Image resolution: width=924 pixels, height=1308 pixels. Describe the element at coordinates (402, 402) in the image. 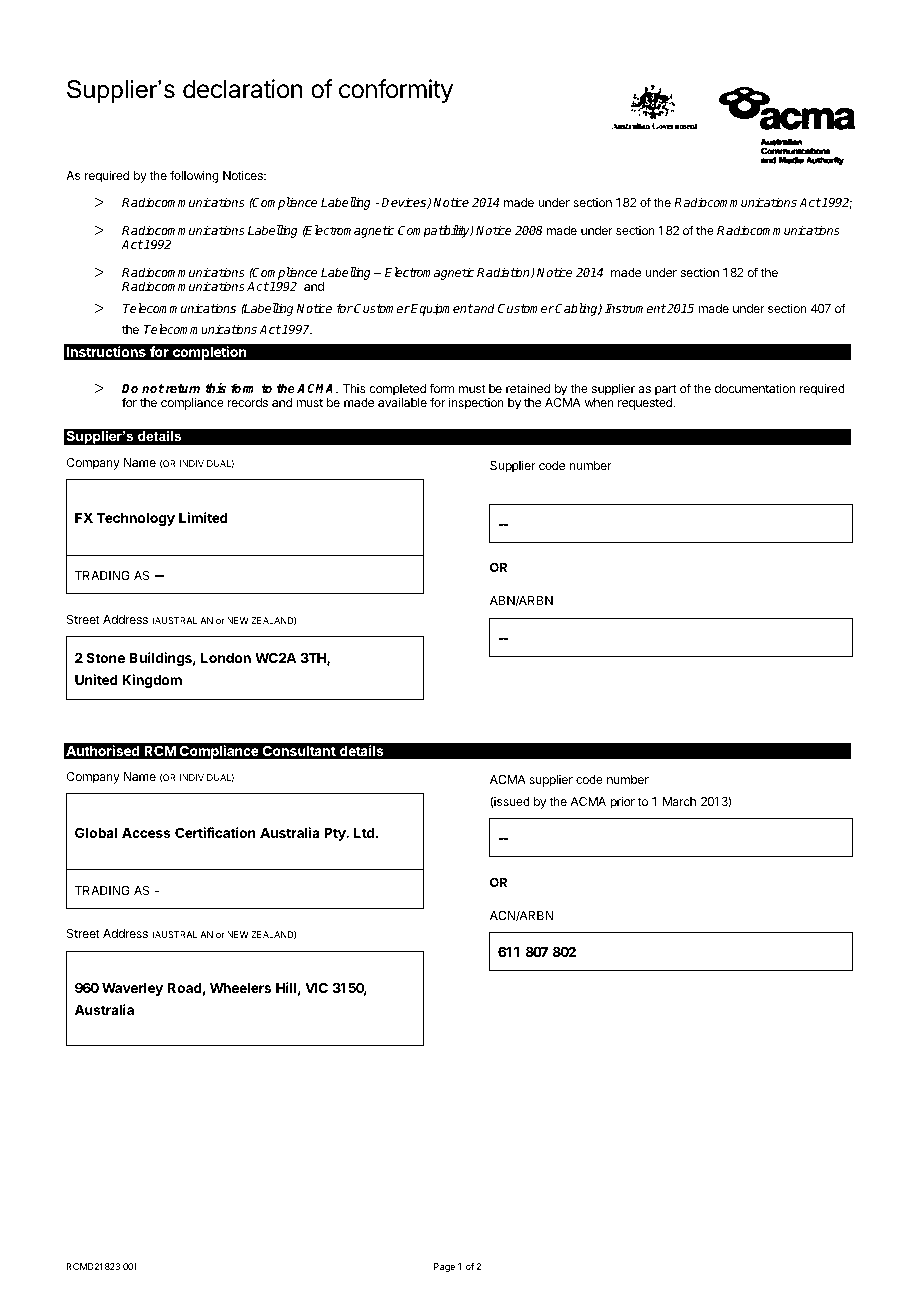

I see `available` at that location.
